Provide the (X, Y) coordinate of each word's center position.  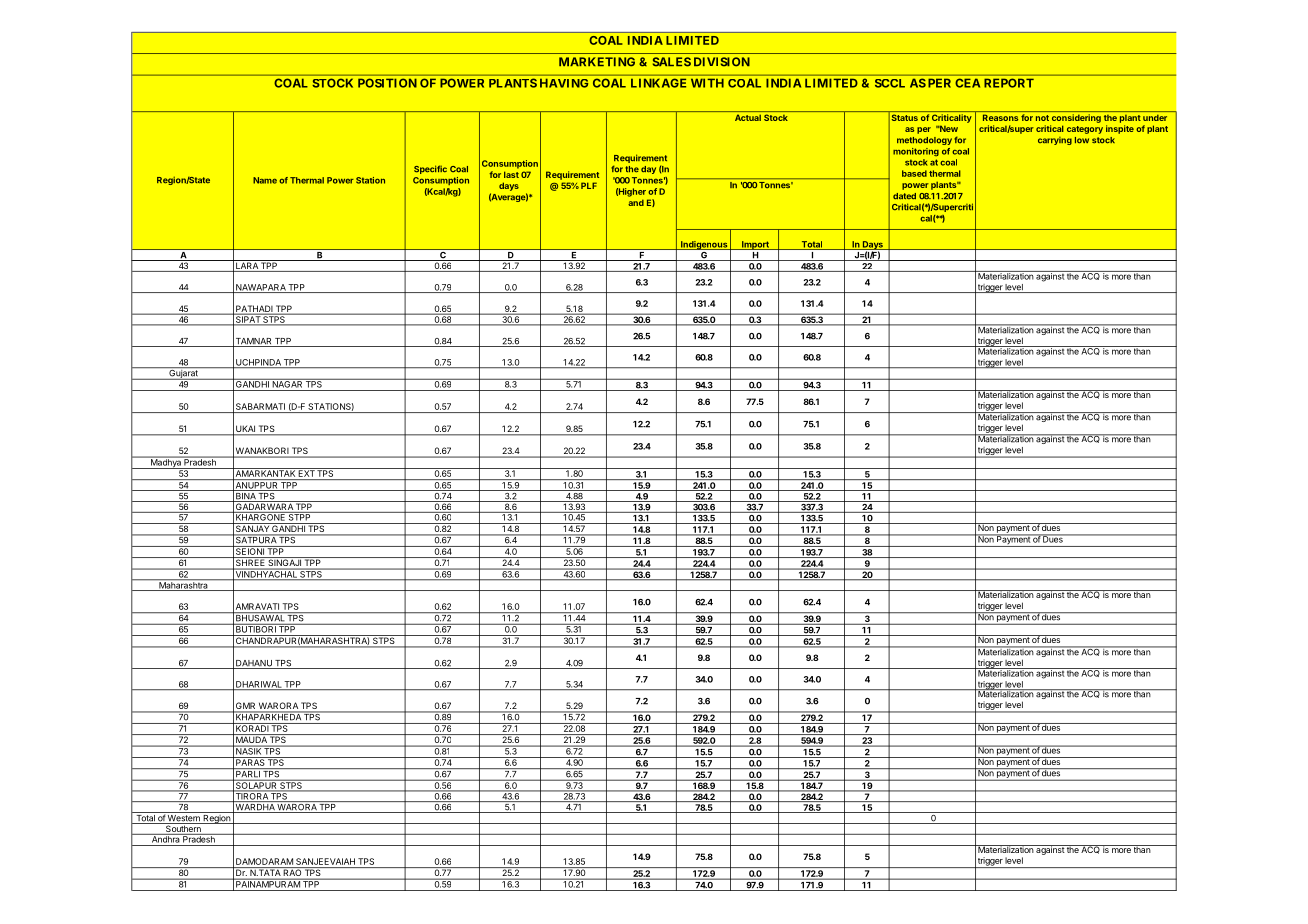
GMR (246, 707)
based (914, 173)
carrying (1055, 141)
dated (904, 196)
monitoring (916, 152)
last (511, 174)
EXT (306, 472)
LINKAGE (658, 83)
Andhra (165, 838)
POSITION (387, 83)
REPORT (1009, 83)
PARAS (250, 761)
